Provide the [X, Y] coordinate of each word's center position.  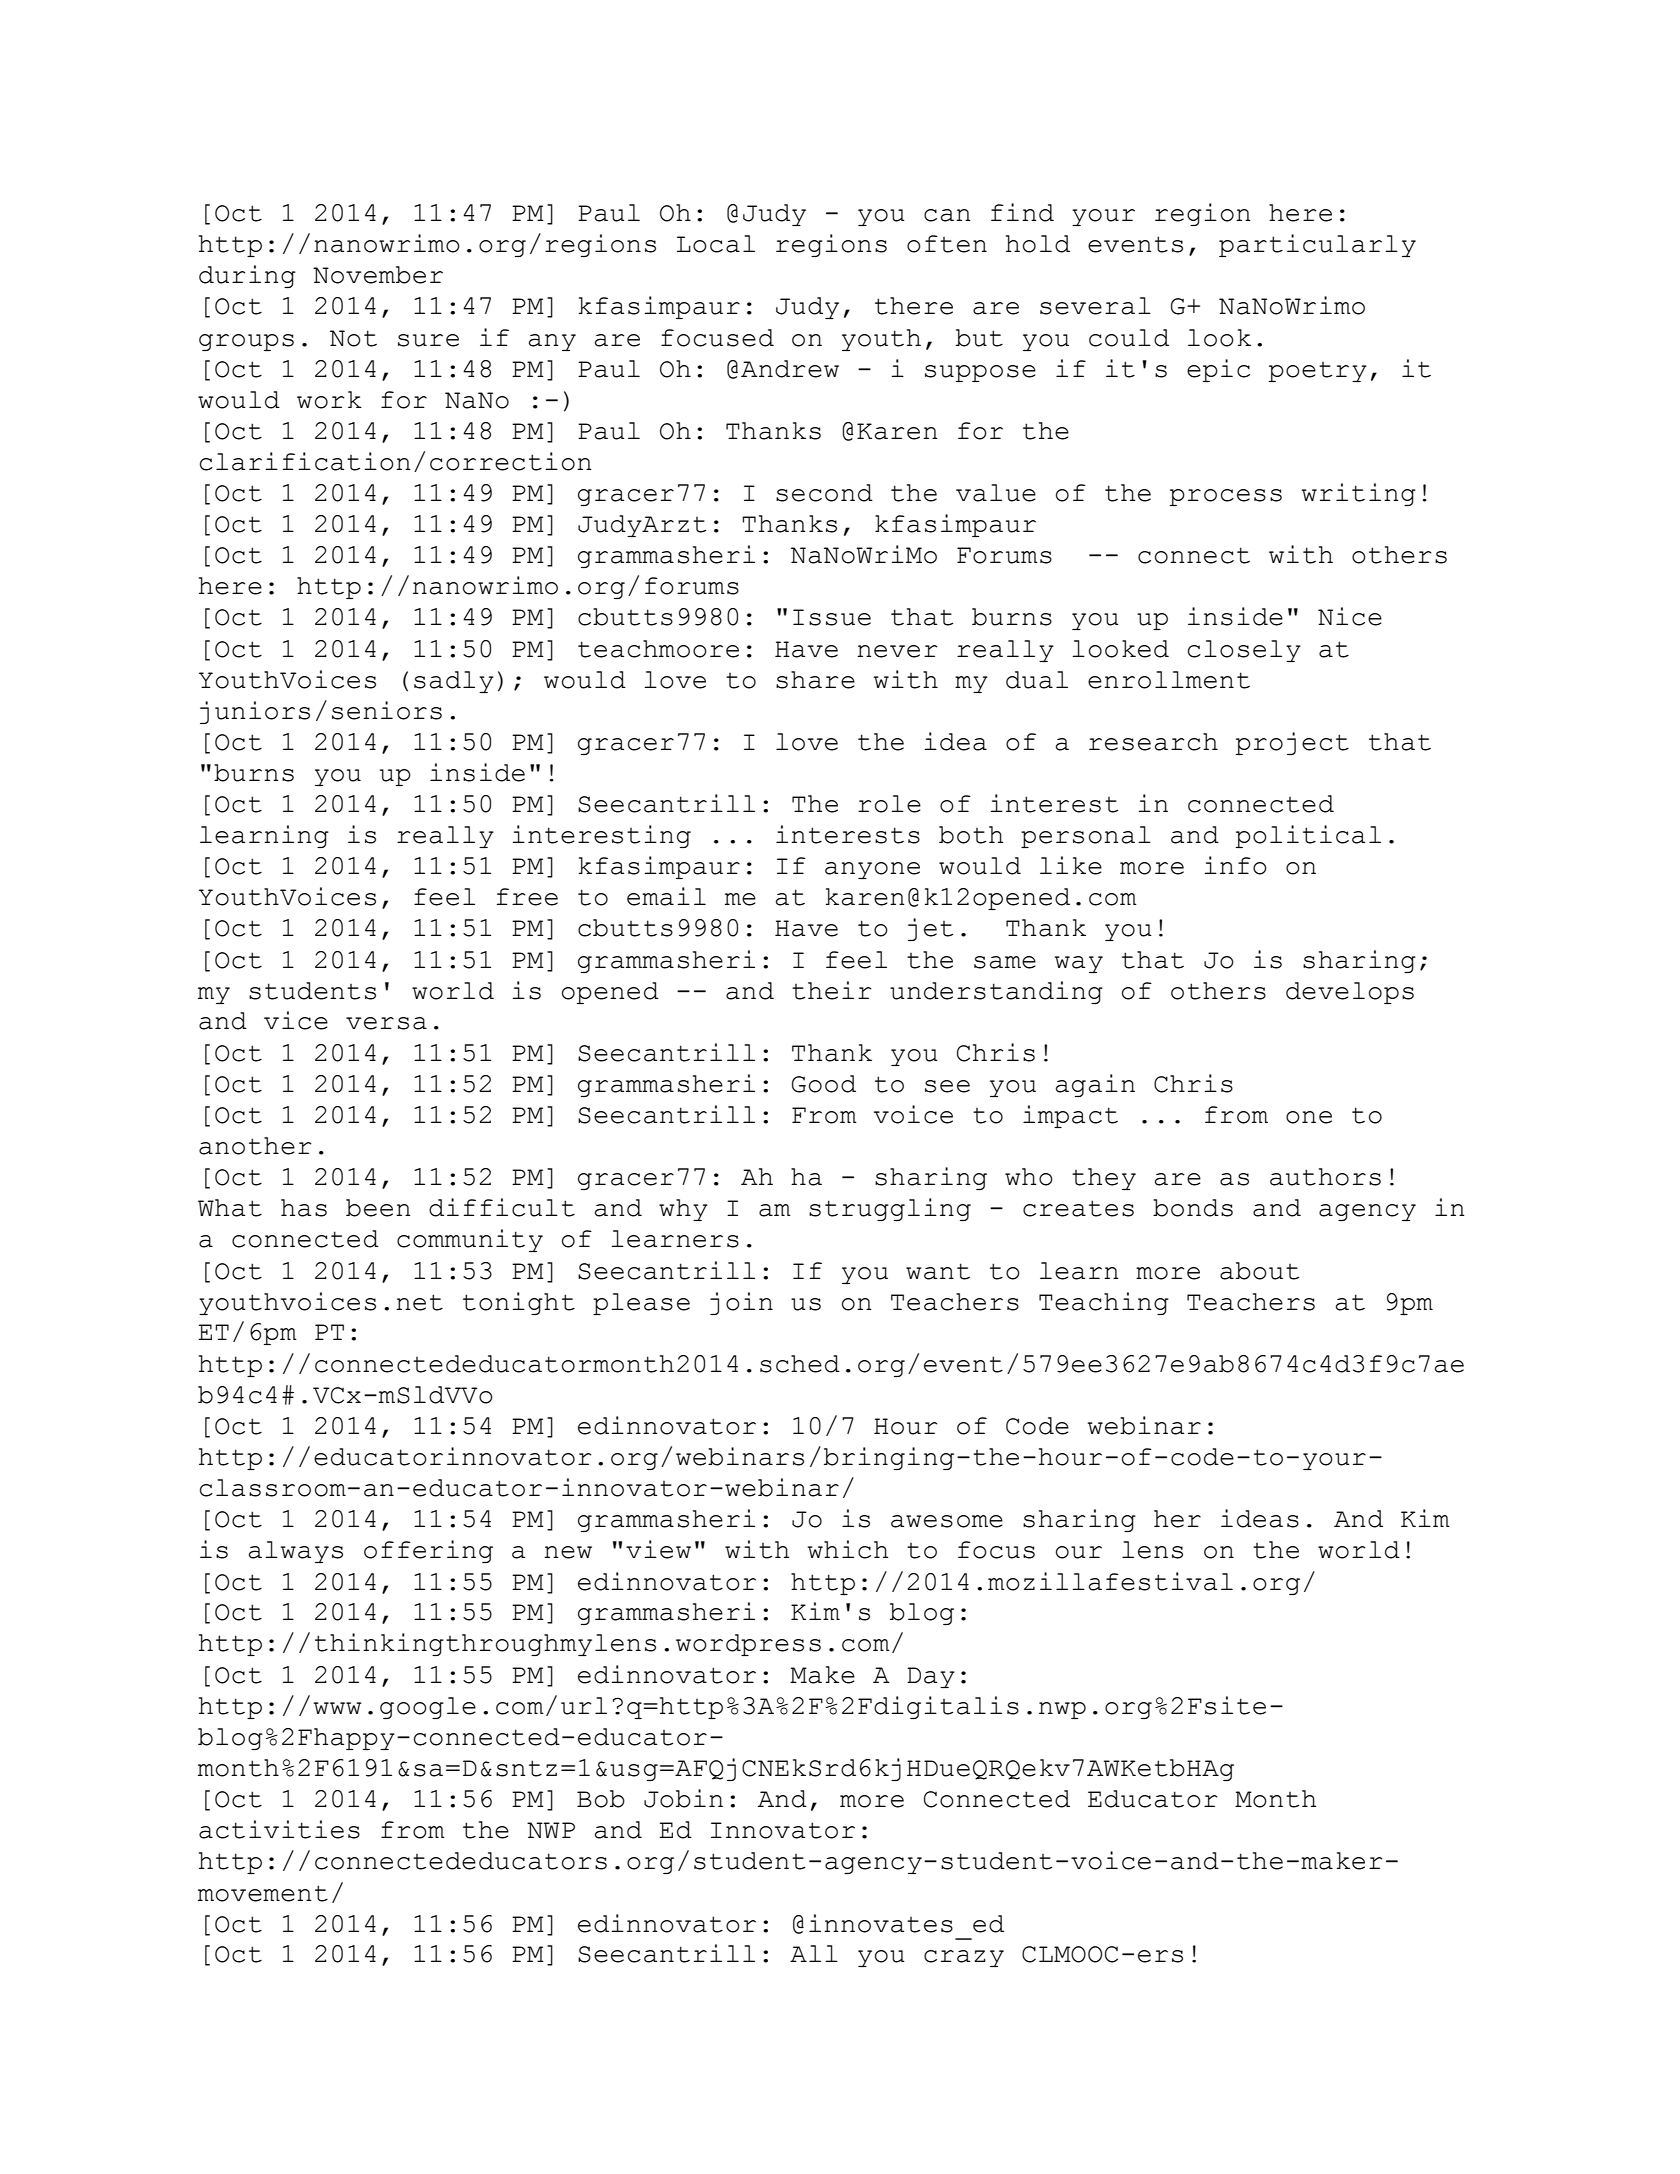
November [378, 275]
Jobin [683, 1798]
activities [279, 1829]
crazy [964, 1958]
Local [716, 244]
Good [824, 1084]
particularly [1317, 245]
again [1095, 1085]
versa [386, 1023]
